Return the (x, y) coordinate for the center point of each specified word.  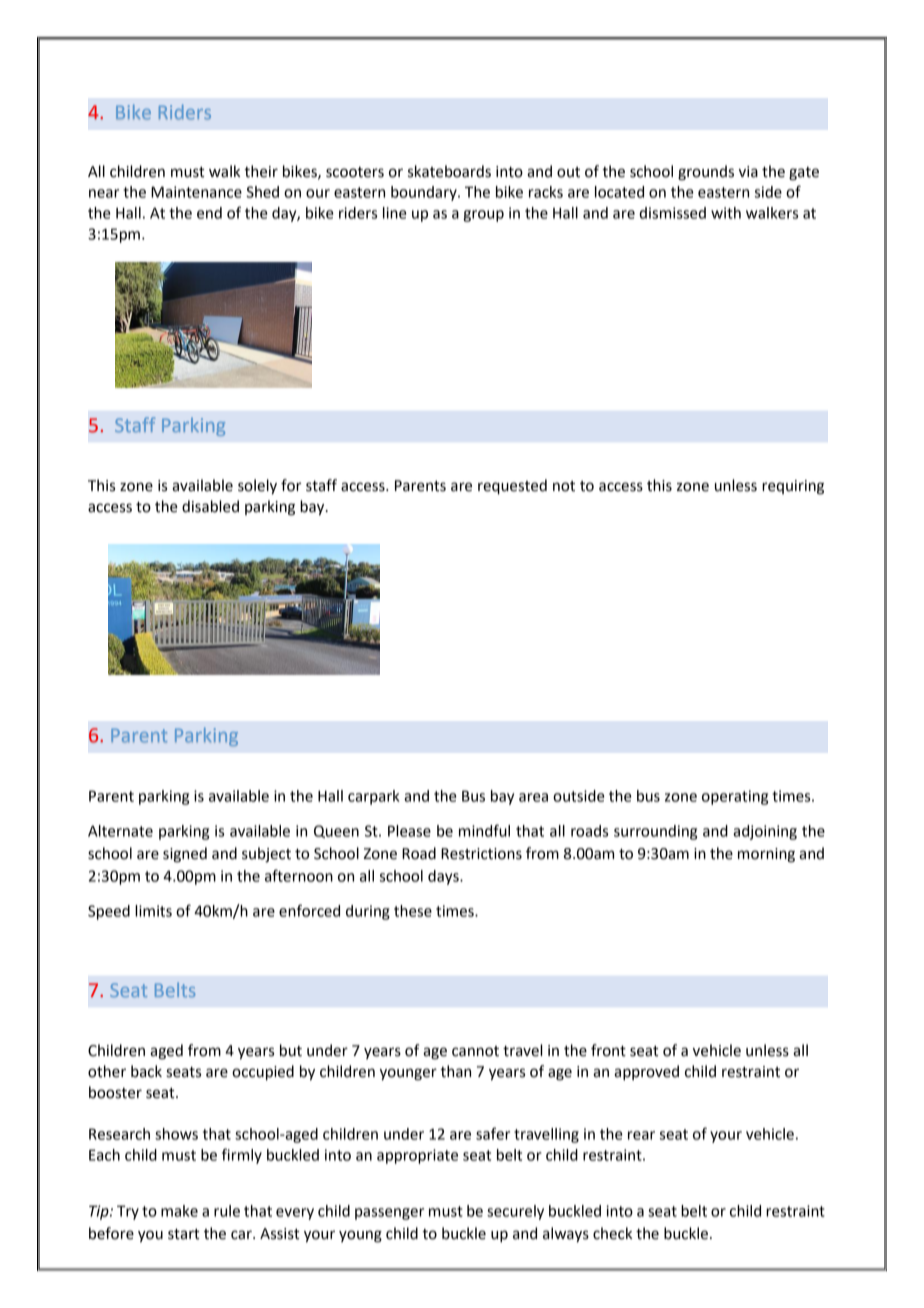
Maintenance (196, 192)
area (533, 797)
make (179, 1211)
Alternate (120, 831)
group (483, 216)
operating (735, 797)
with (726, 213)
